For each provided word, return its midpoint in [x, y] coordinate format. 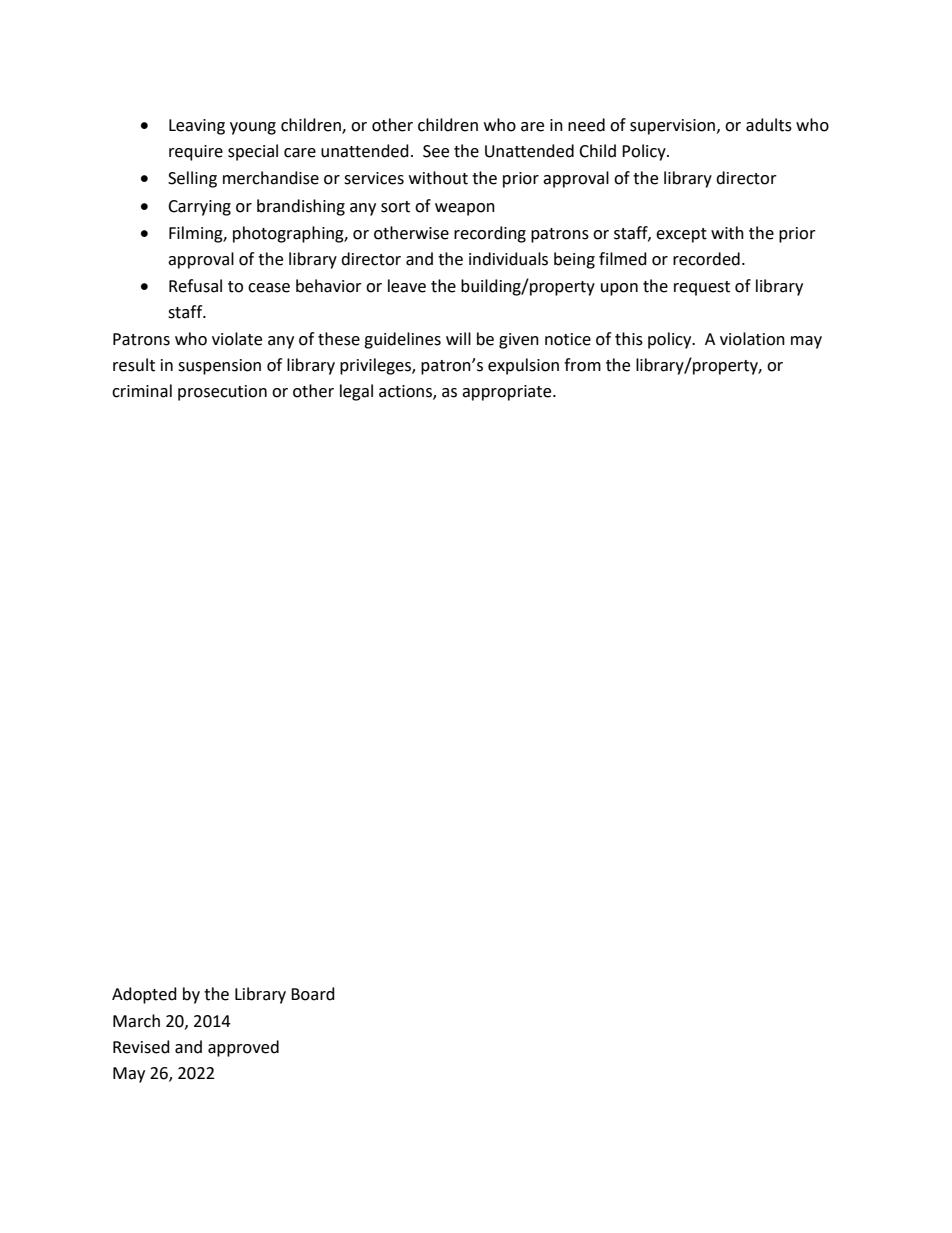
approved [243, 1048]
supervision [674, 127]
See [436, 151]
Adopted [144, 995]
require [196, 153]
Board [313, 994]
